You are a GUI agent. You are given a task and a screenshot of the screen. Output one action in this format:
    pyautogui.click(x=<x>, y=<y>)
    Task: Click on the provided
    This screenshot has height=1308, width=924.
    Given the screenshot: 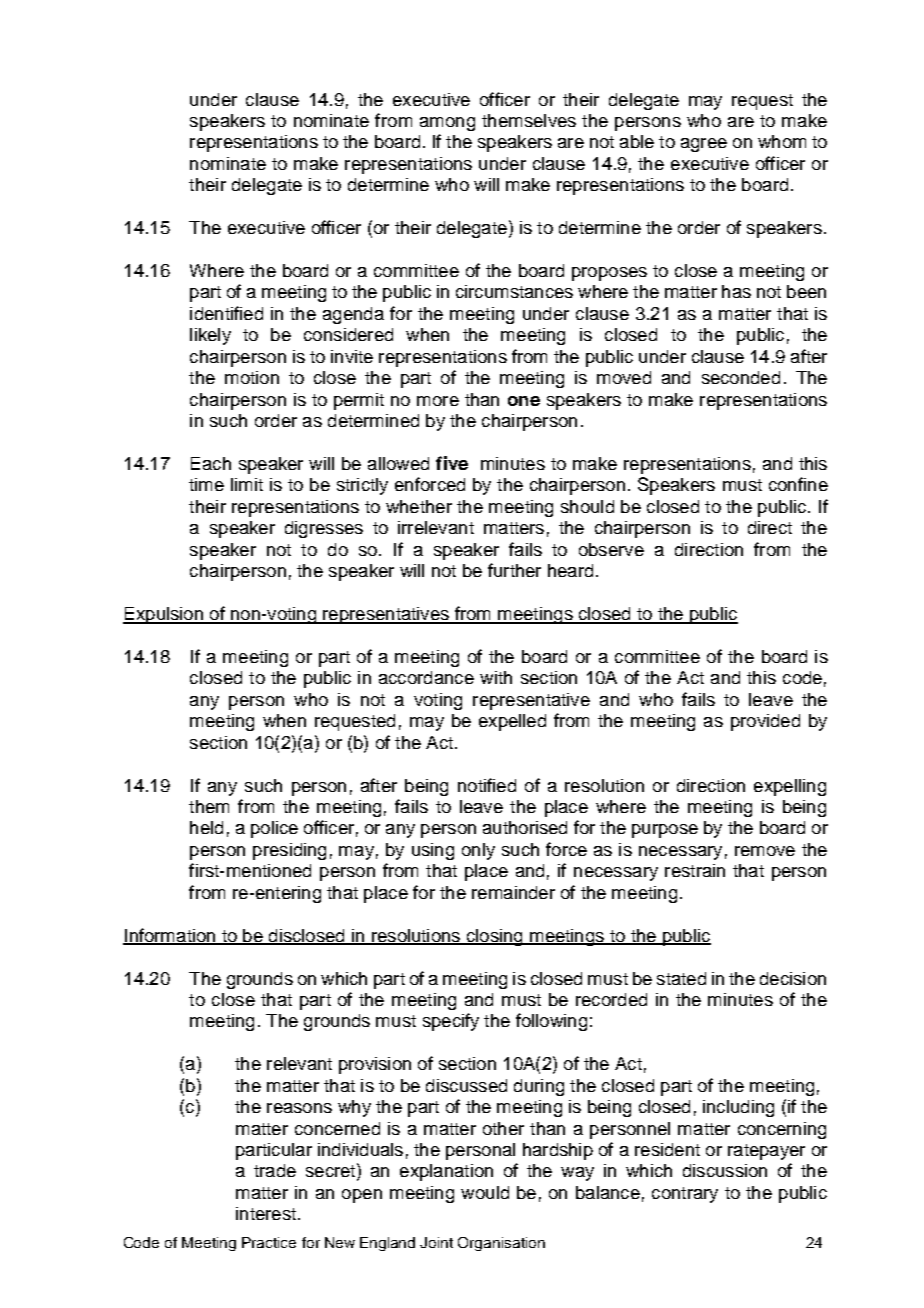 What is the action you would take?
    pyautogui.click(x=765, y=722)
